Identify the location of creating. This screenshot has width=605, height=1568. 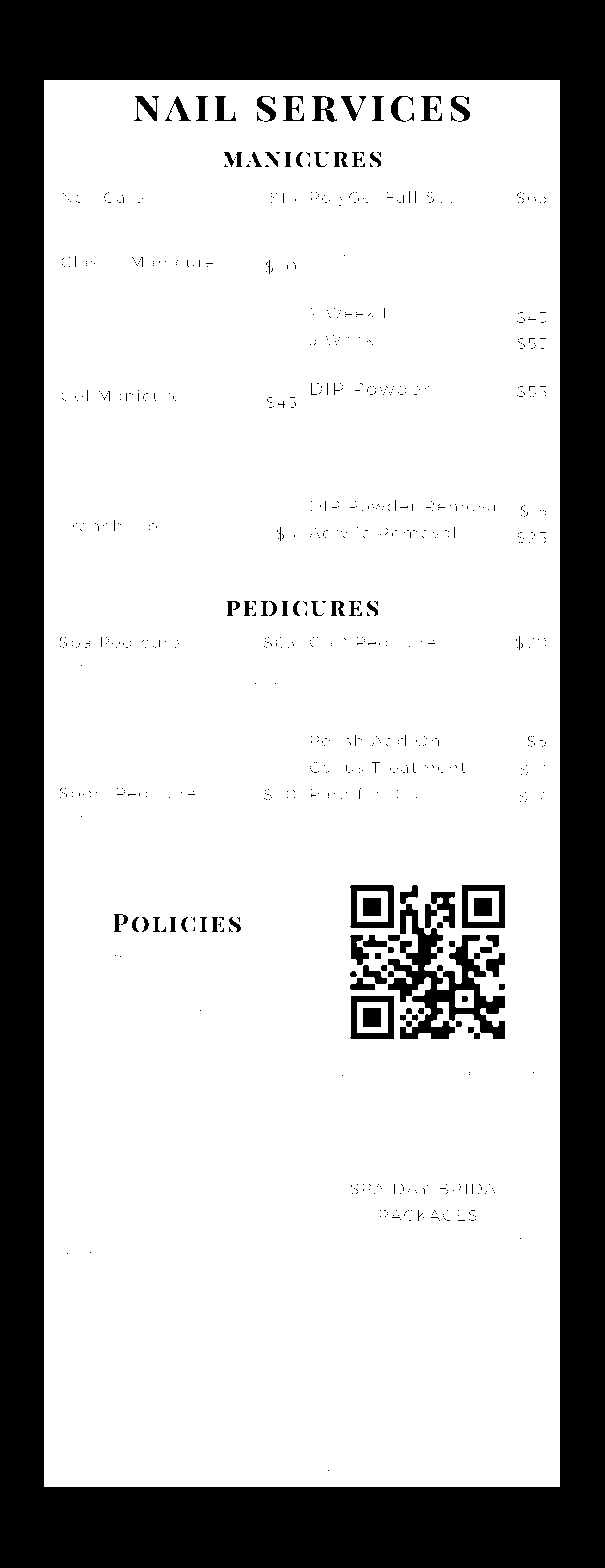
(503, 237).
